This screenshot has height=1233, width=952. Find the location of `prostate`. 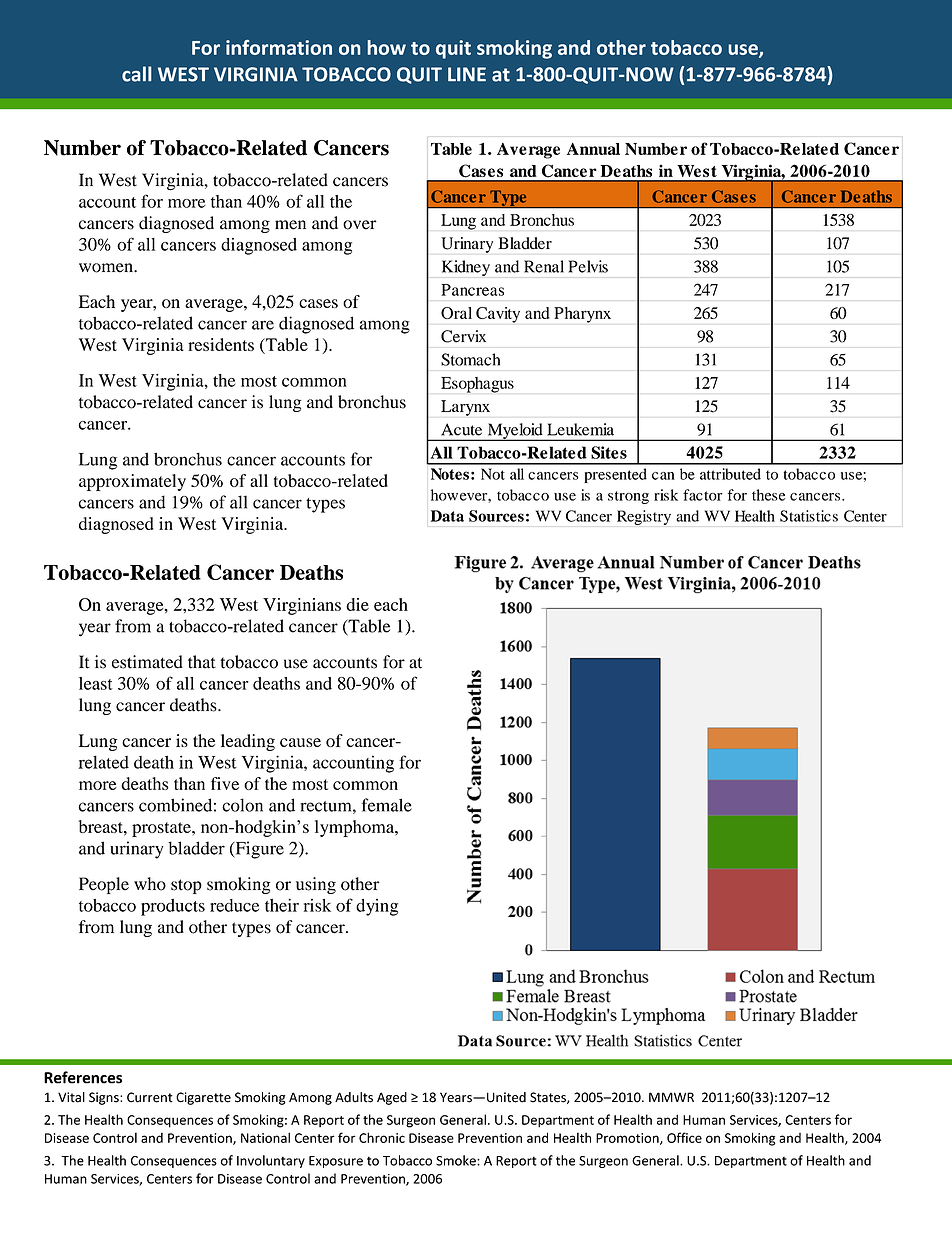

prostate is located at coordinates (162, 829).
